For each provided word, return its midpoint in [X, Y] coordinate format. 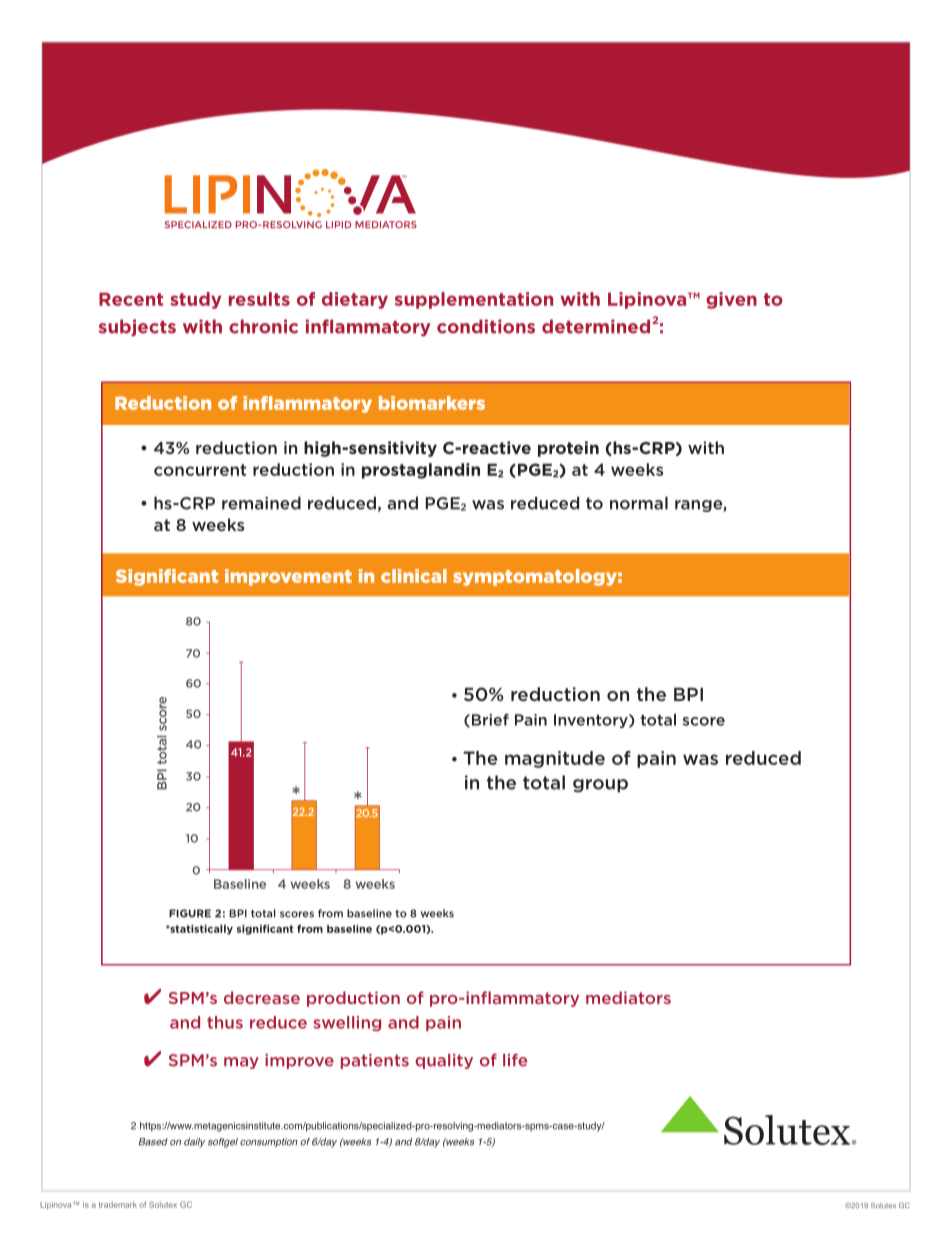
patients [375, 1061]
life [515, 1060]
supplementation [474, 300]
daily [194, 1143]
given [731, 300]
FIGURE [190, 913]
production [353, 999]
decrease [262, 997]
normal [639, 503]
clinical [414, 576]
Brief [489, 720]
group [600, 786]
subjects [137, 327]
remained [261, 503]
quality [444, 1061]
